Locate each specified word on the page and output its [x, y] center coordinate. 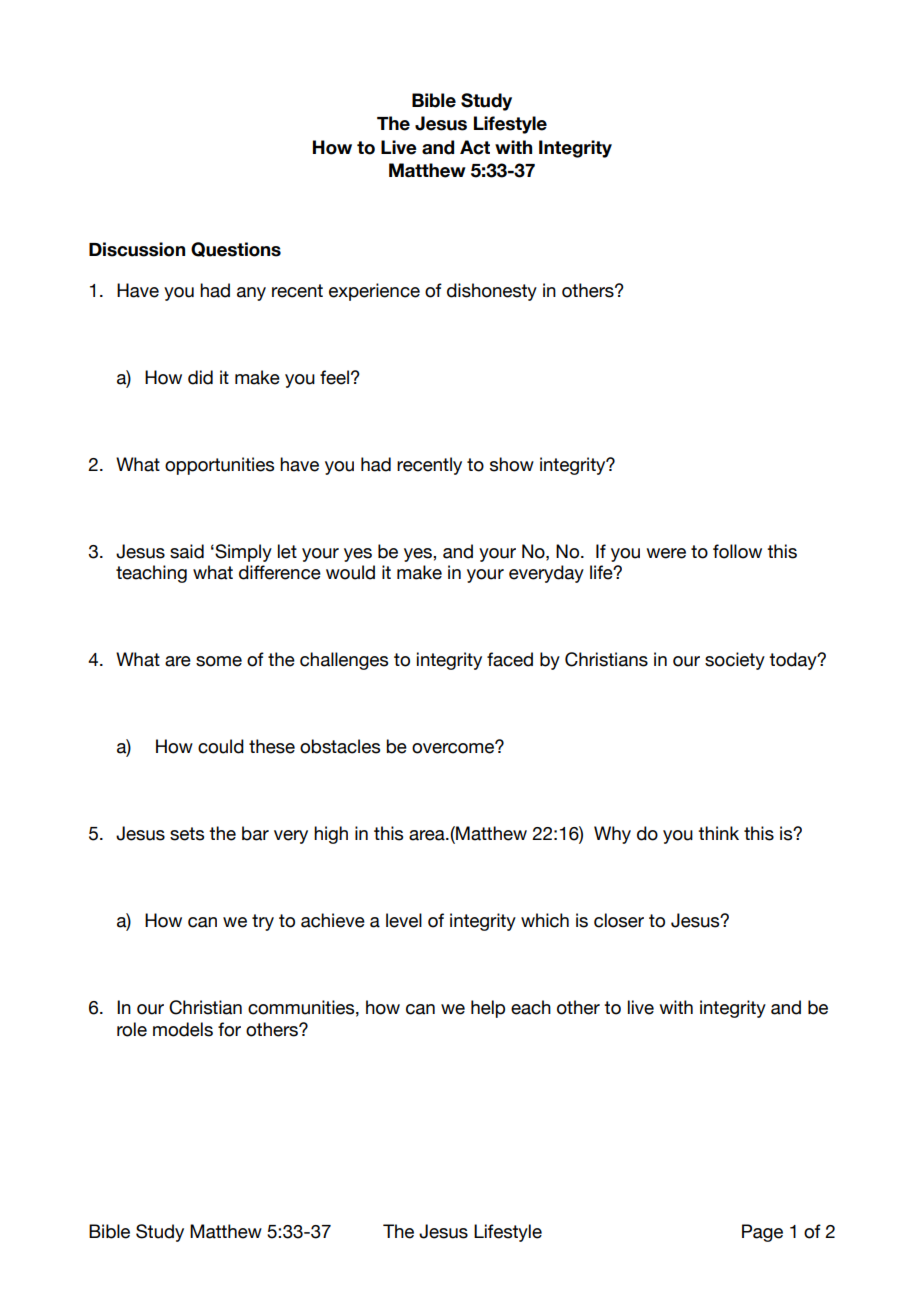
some [219, 661]
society [735, 661]
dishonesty [492, 292]
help [488, 1009]
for [229, 1029]
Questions [236, 249]
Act [475, 147]
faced [510, 659]
